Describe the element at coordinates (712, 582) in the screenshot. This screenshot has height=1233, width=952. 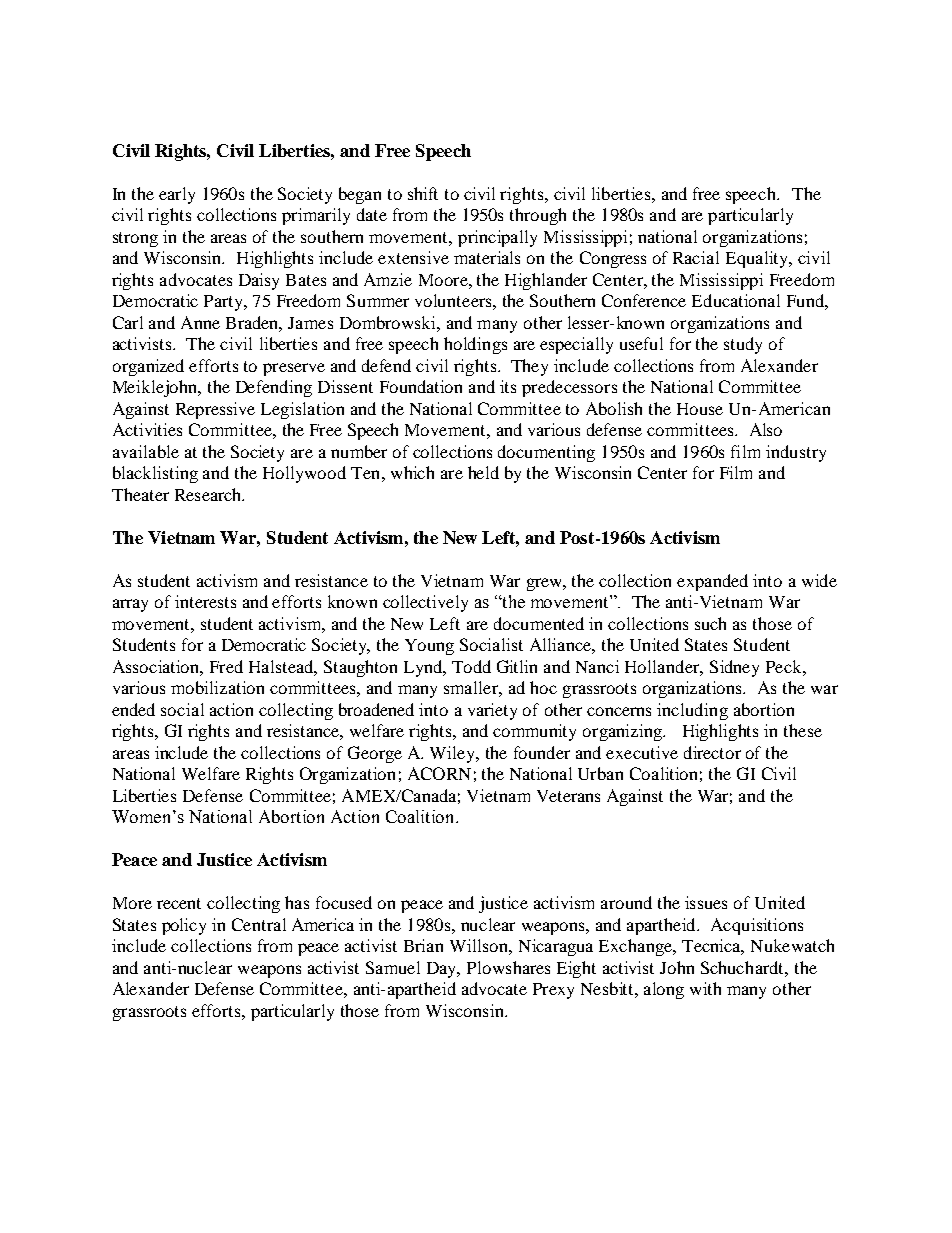
I see `expanded` at that location.
